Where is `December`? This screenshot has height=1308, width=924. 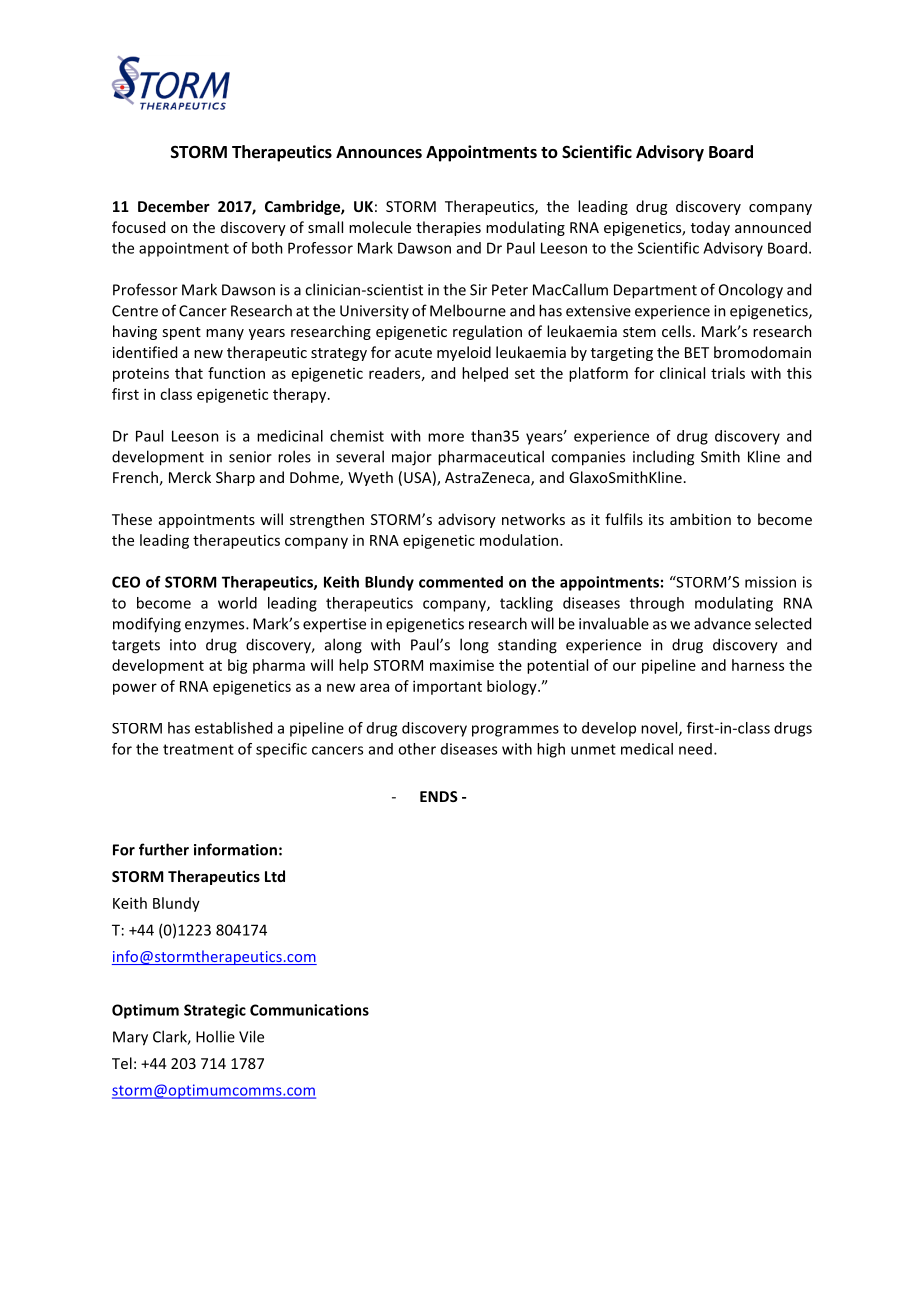 December is located at coordinates (174, 206).
